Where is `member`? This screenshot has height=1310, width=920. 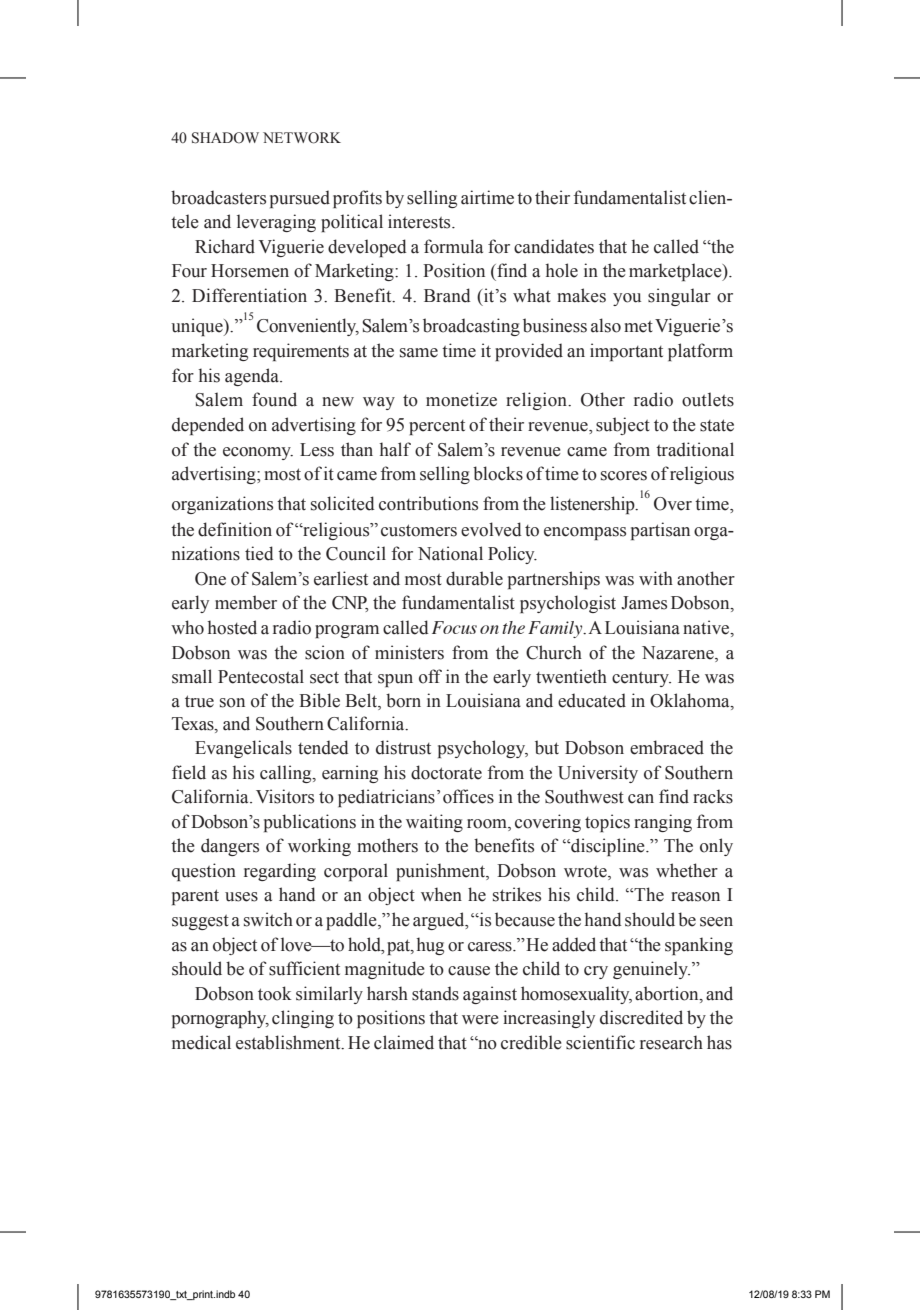 member is located at coordinates (246, 602).
